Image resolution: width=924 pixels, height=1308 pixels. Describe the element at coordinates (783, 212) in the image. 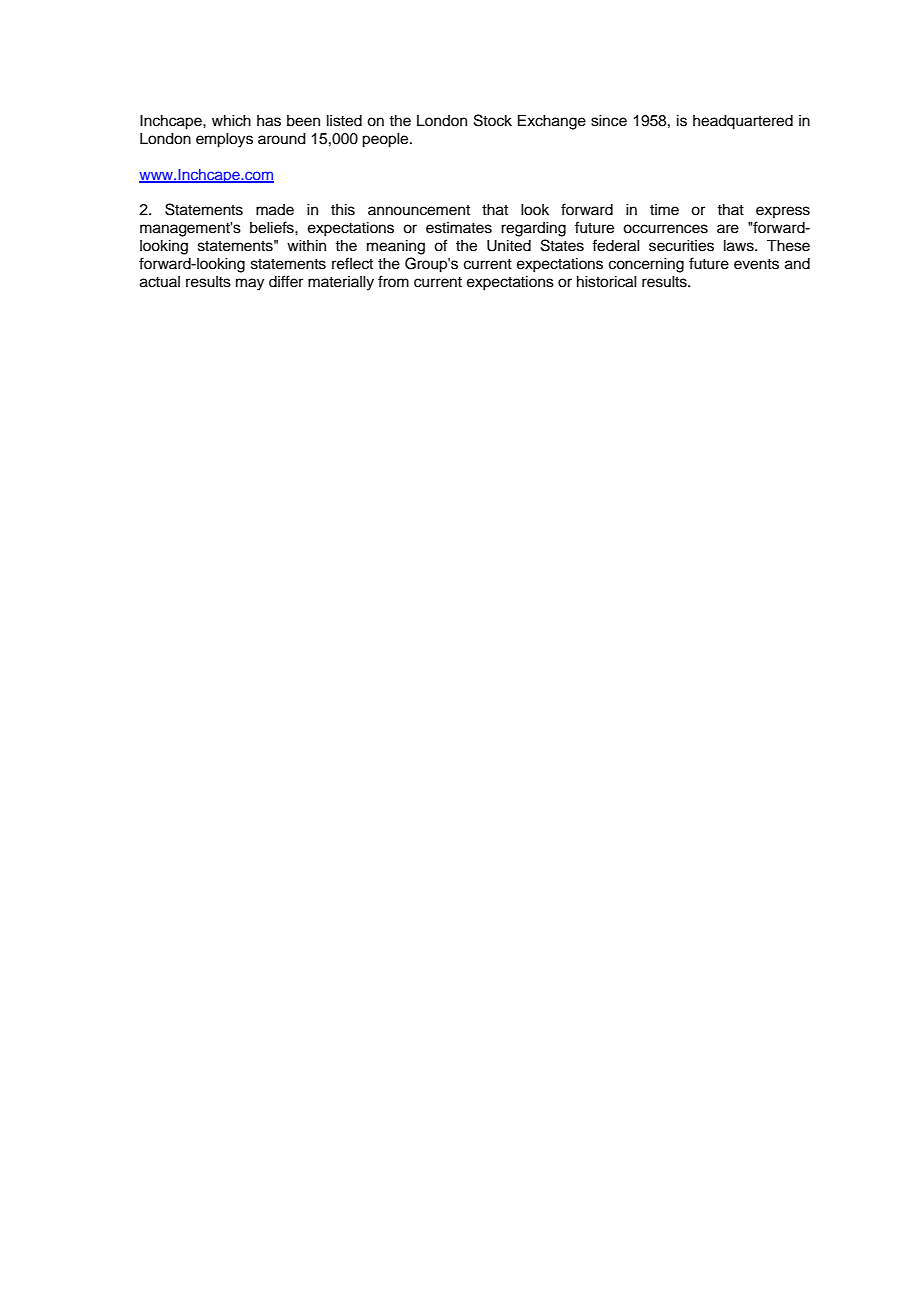

I see `express` at that location.
